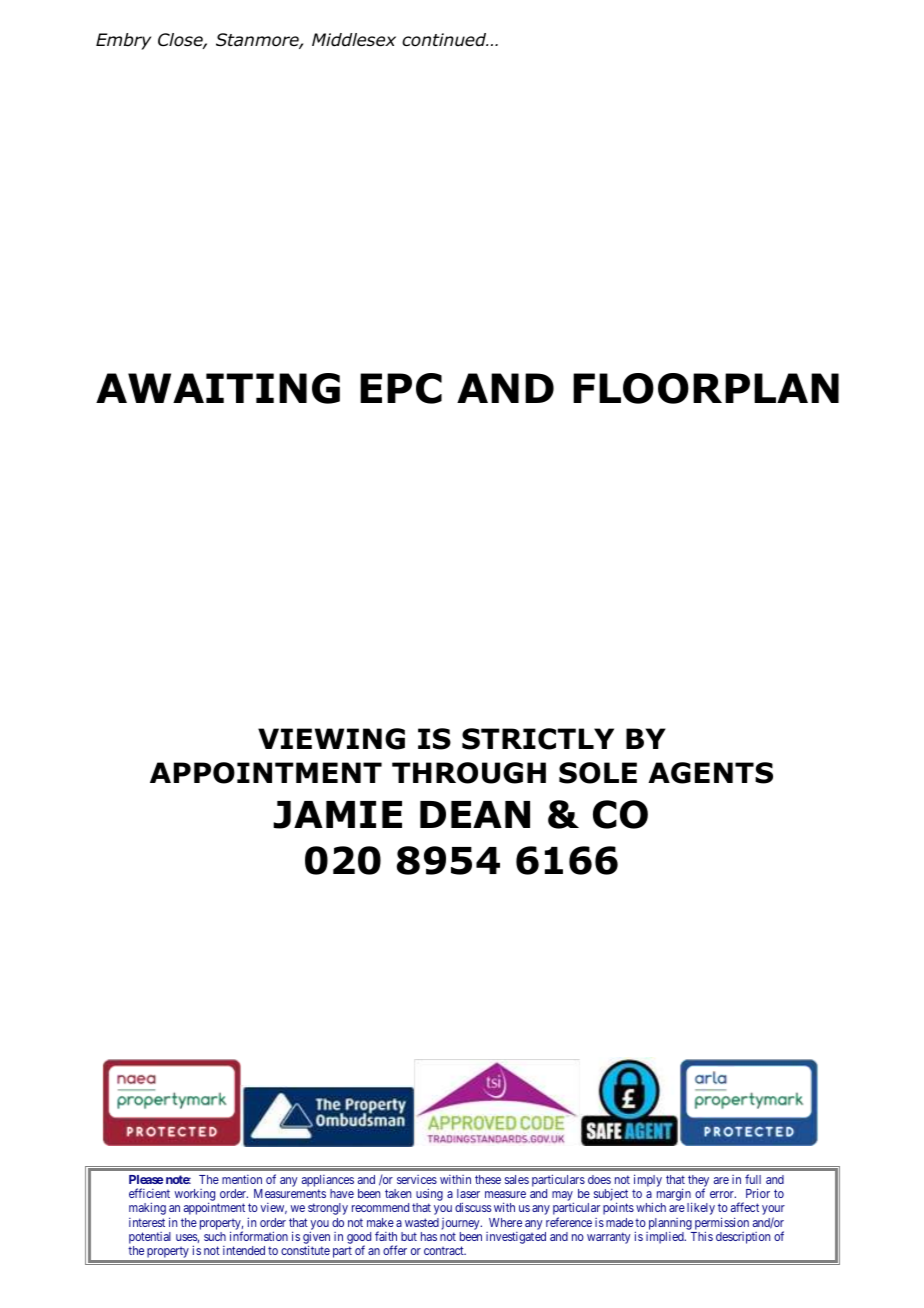 Image resolution: width=924 pixels, height=1308 pixels. I want to click on AGENTS, so click(710, 773).
